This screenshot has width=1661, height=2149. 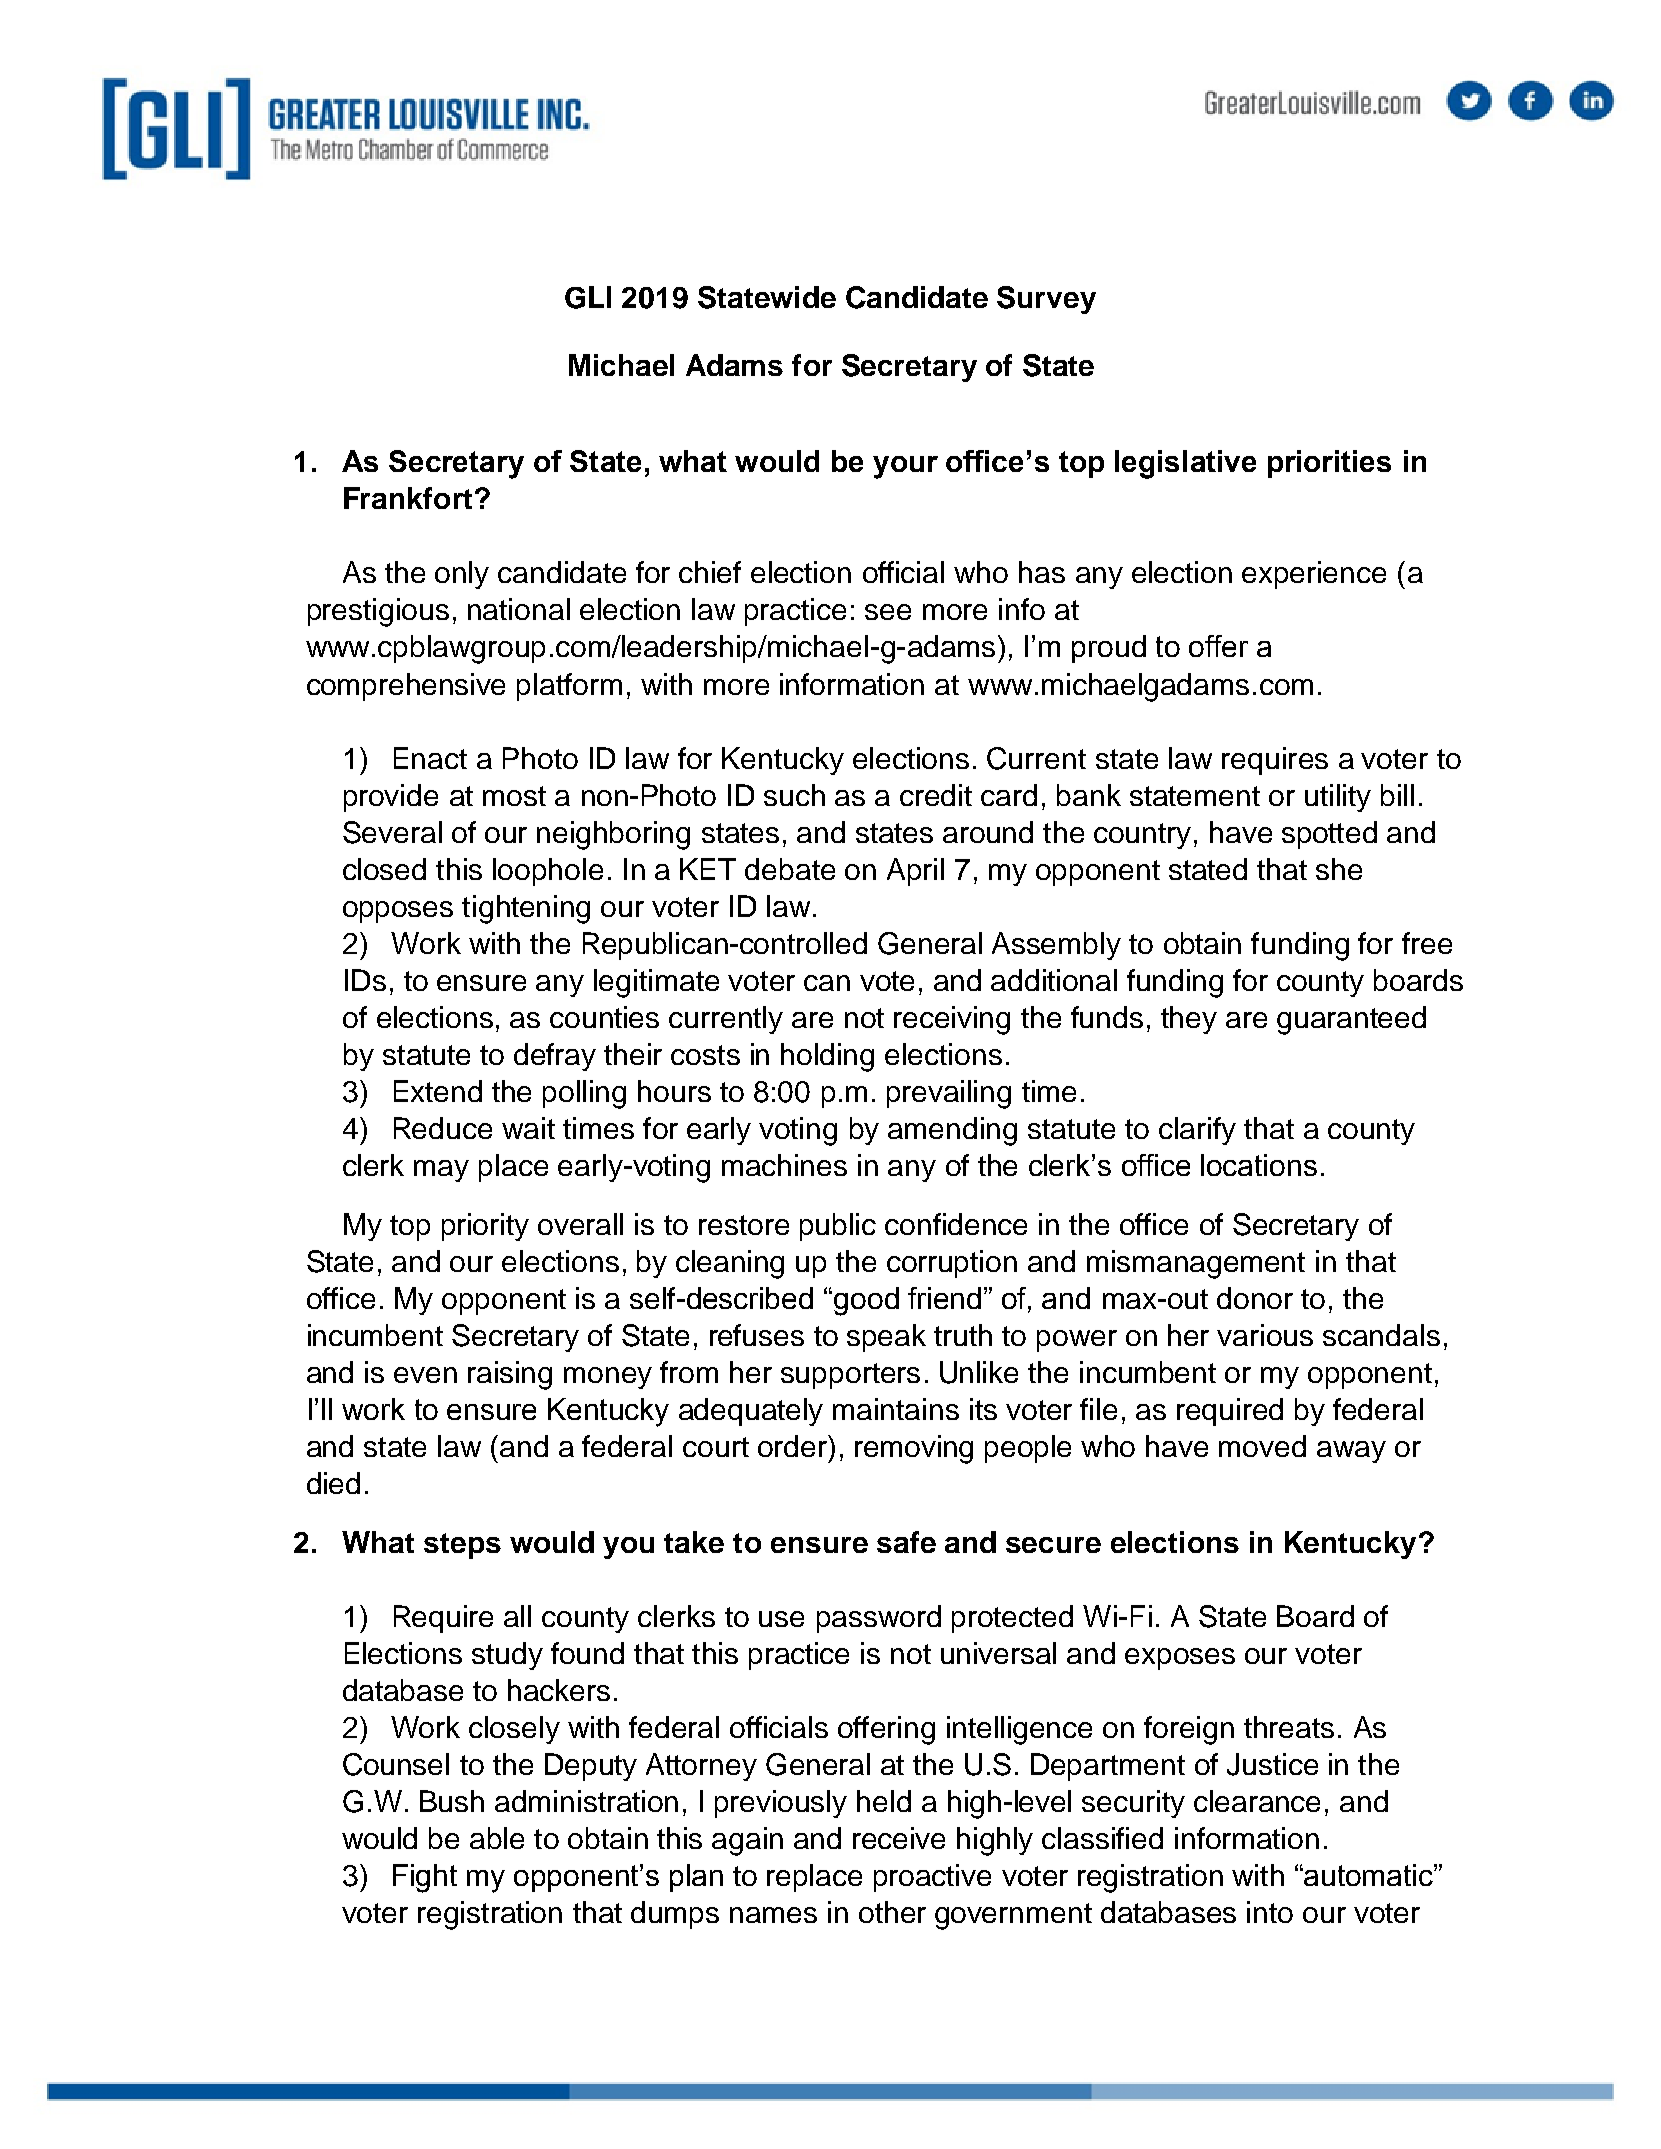 What do you see at coordinates (438, 1091) in the screenshot?
I see `Extend` at bounding box center [438, 1091].
